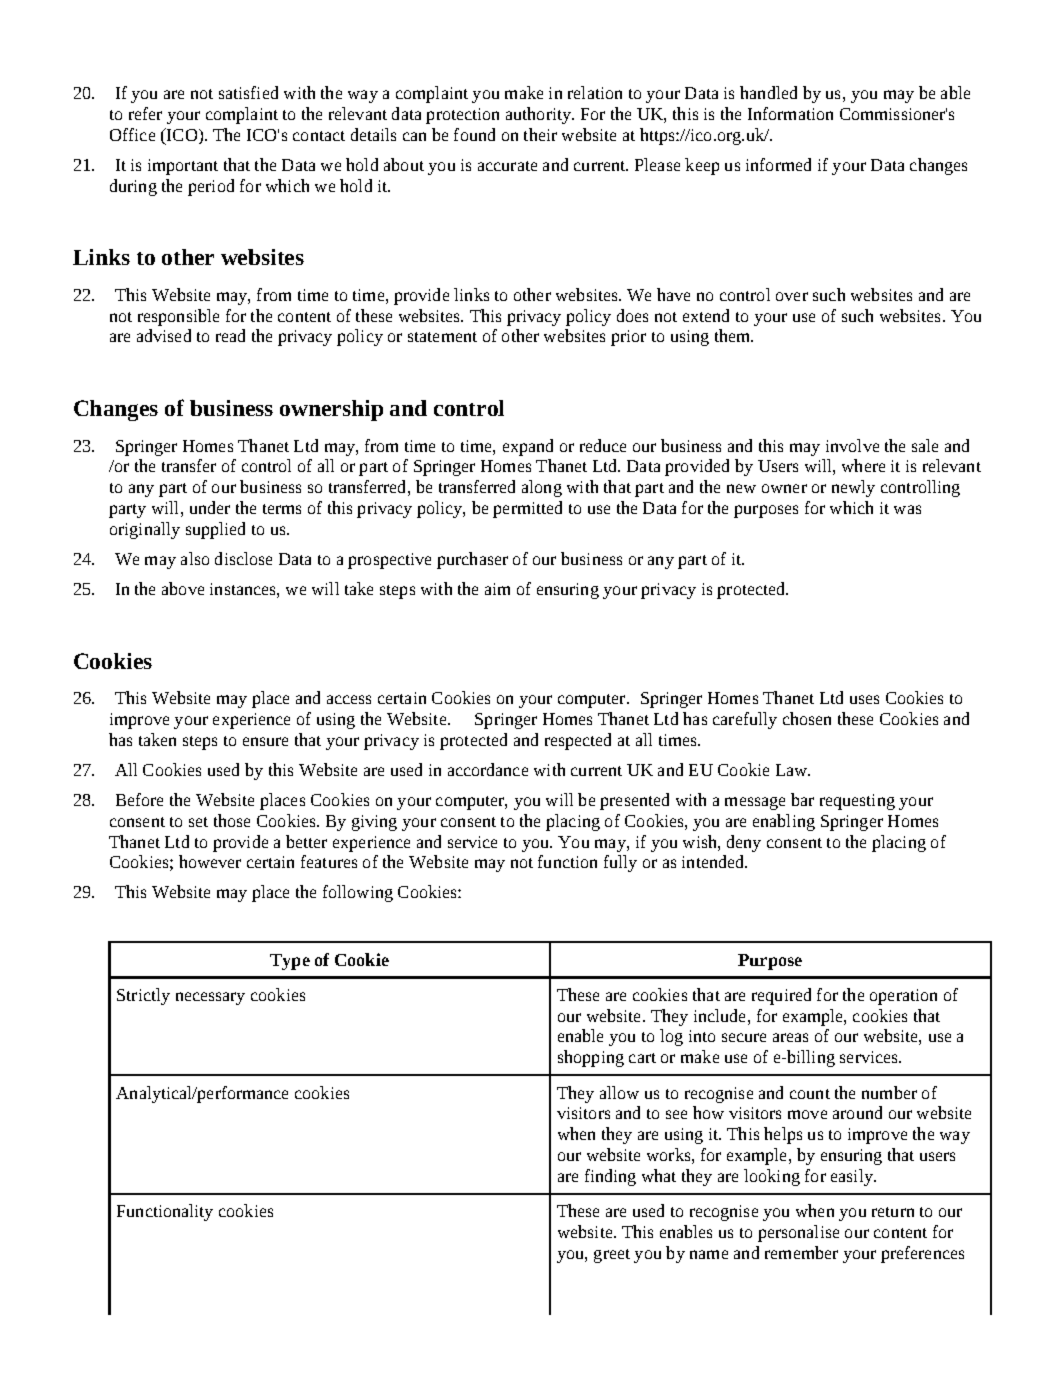  I want to click on however, so click(210, 861).
